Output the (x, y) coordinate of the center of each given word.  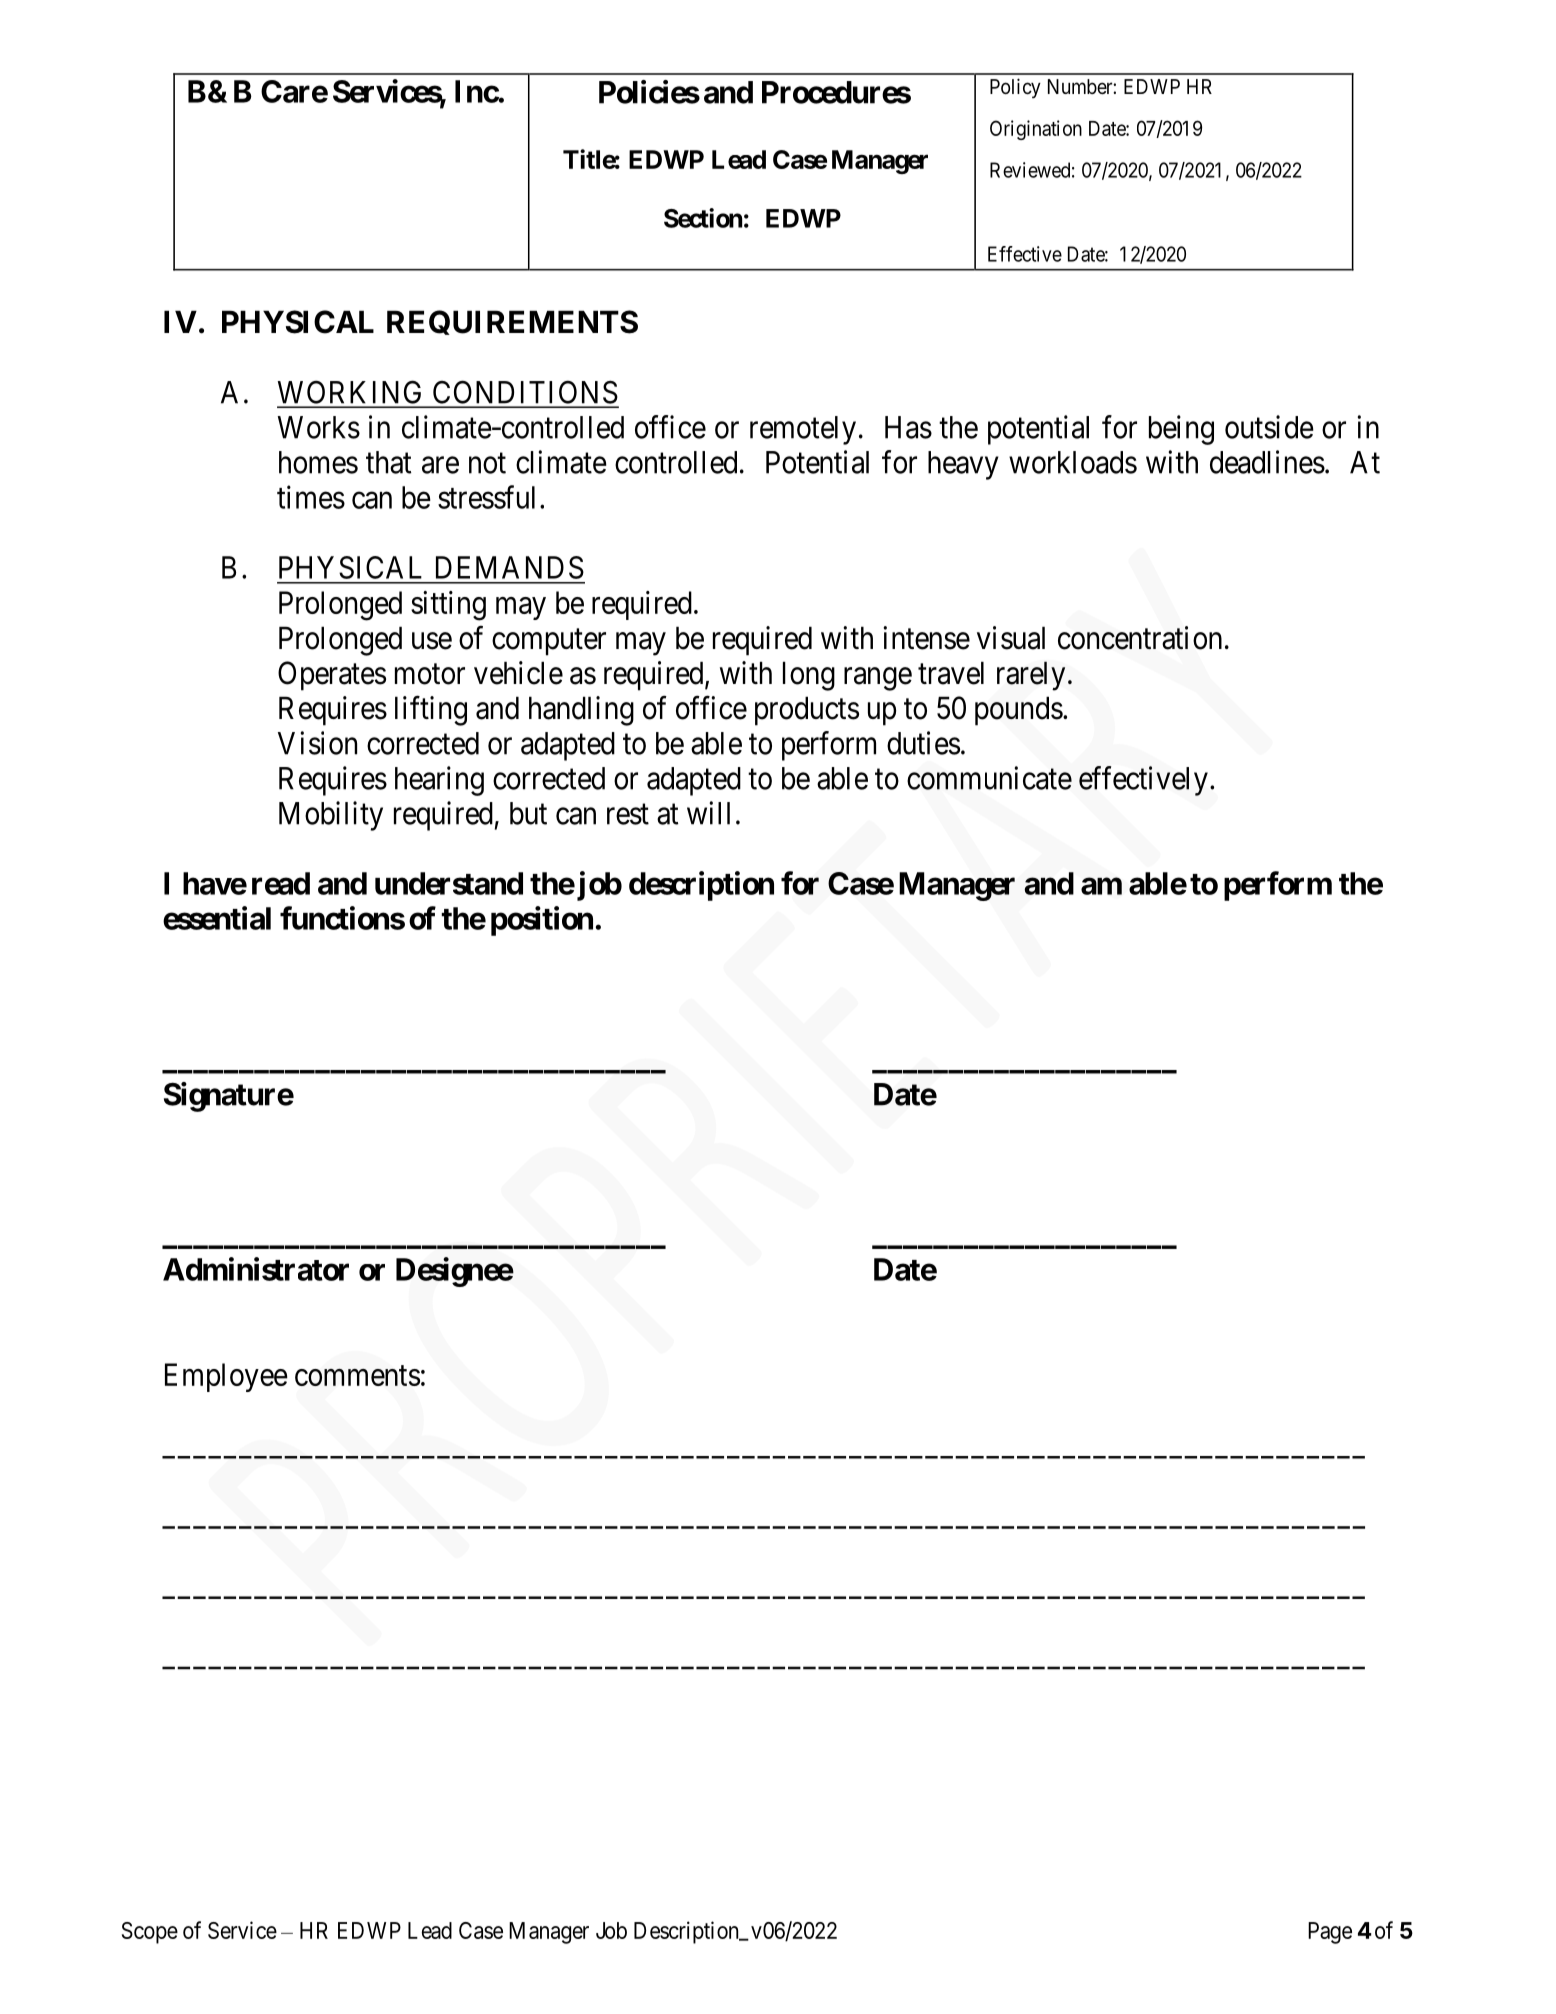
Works (319, 427)
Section (703, 218)
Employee (226, 1377)
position (542, 921)
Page (1330, 1933)
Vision (317, 743)
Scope (150, 1933)
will (708, 813)
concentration (1140, 638)
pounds (1019, 711)
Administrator (256, 1269)
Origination (1036, 130)
